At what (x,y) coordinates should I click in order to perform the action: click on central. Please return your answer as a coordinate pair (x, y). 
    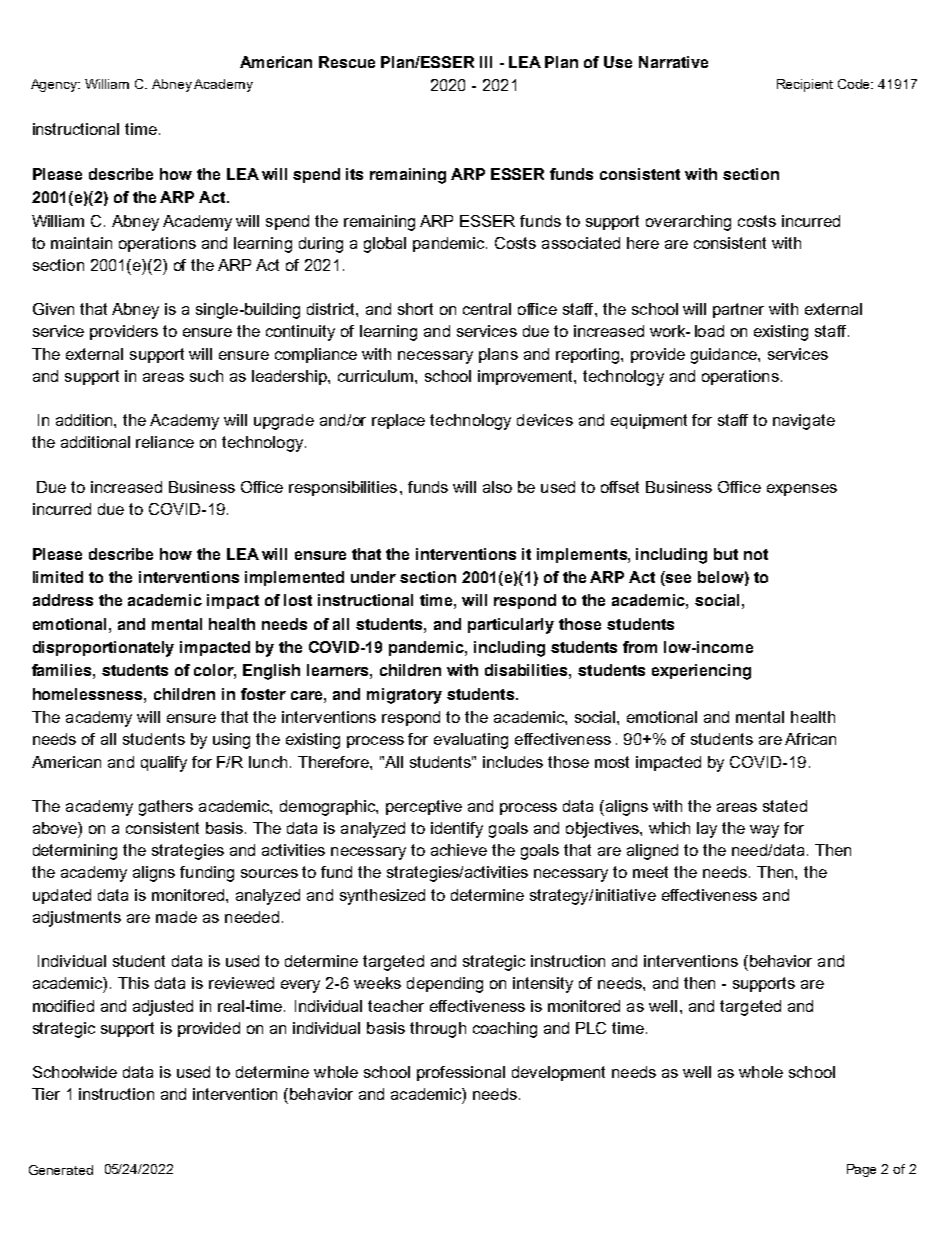
    Looking at the image, I should click on (487, 309).
